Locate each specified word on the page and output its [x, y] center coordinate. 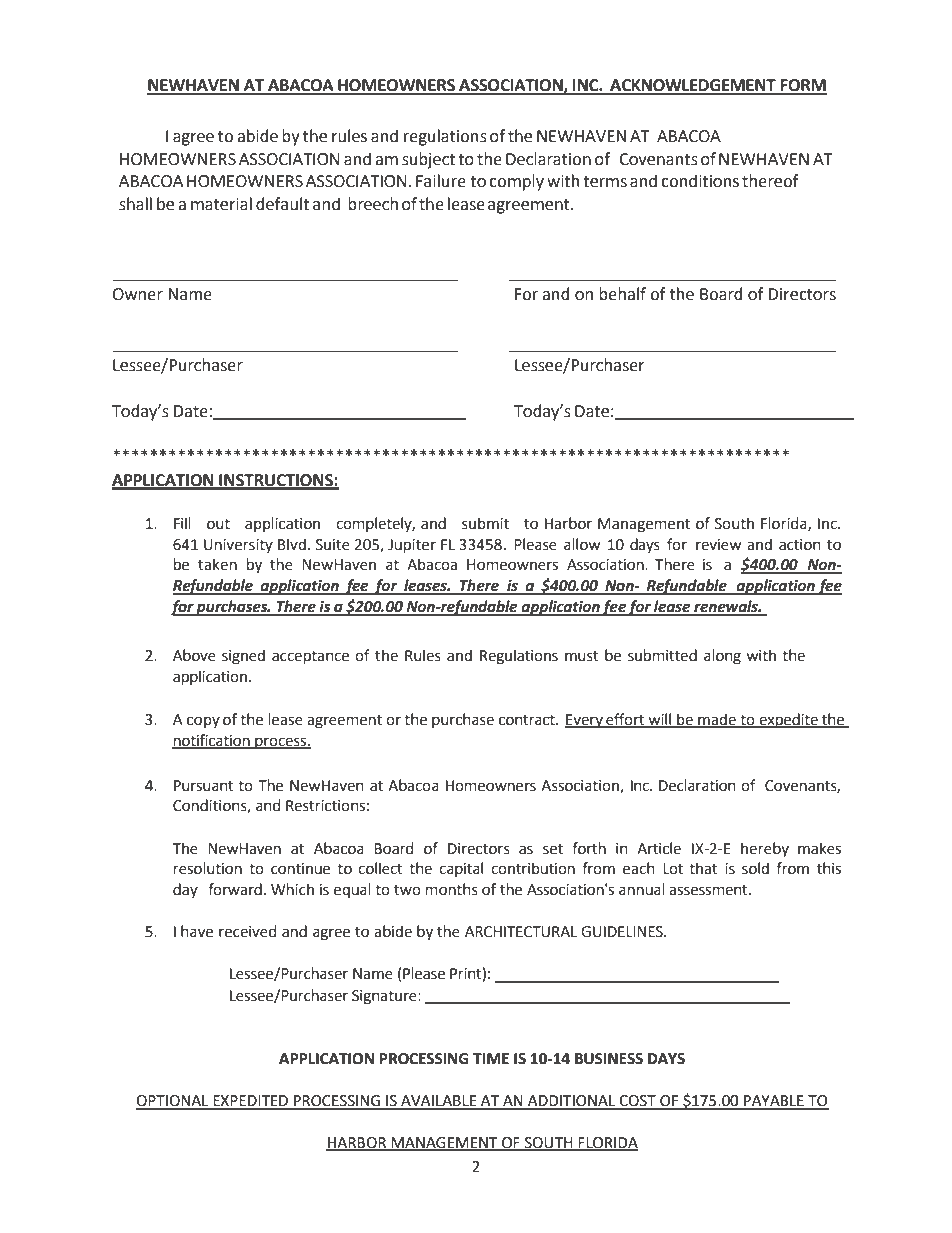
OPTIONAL [173, 1102]
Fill [182, 523]
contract [528, 720]
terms [605, 182]
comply [516, 182]
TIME [491, 1058]
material [221, 204]
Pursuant [204, 786]
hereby [765, 849]
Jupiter [412, 546]
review [718, 545]
